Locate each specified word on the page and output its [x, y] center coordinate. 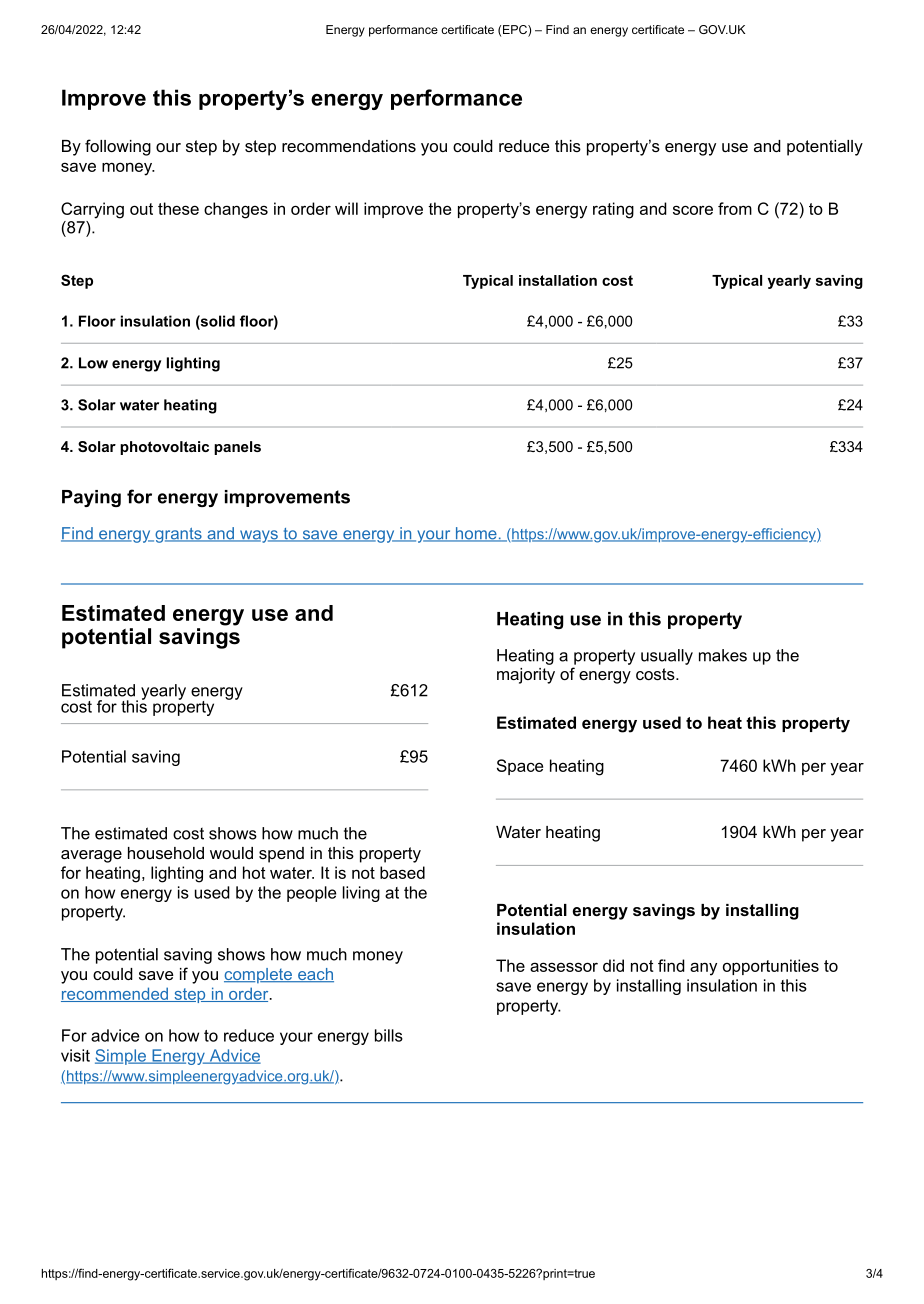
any [703, 969]
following [118, 147]
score [693, 210]
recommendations [349, 146]
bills [389, 1035]
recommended [115, 994]
